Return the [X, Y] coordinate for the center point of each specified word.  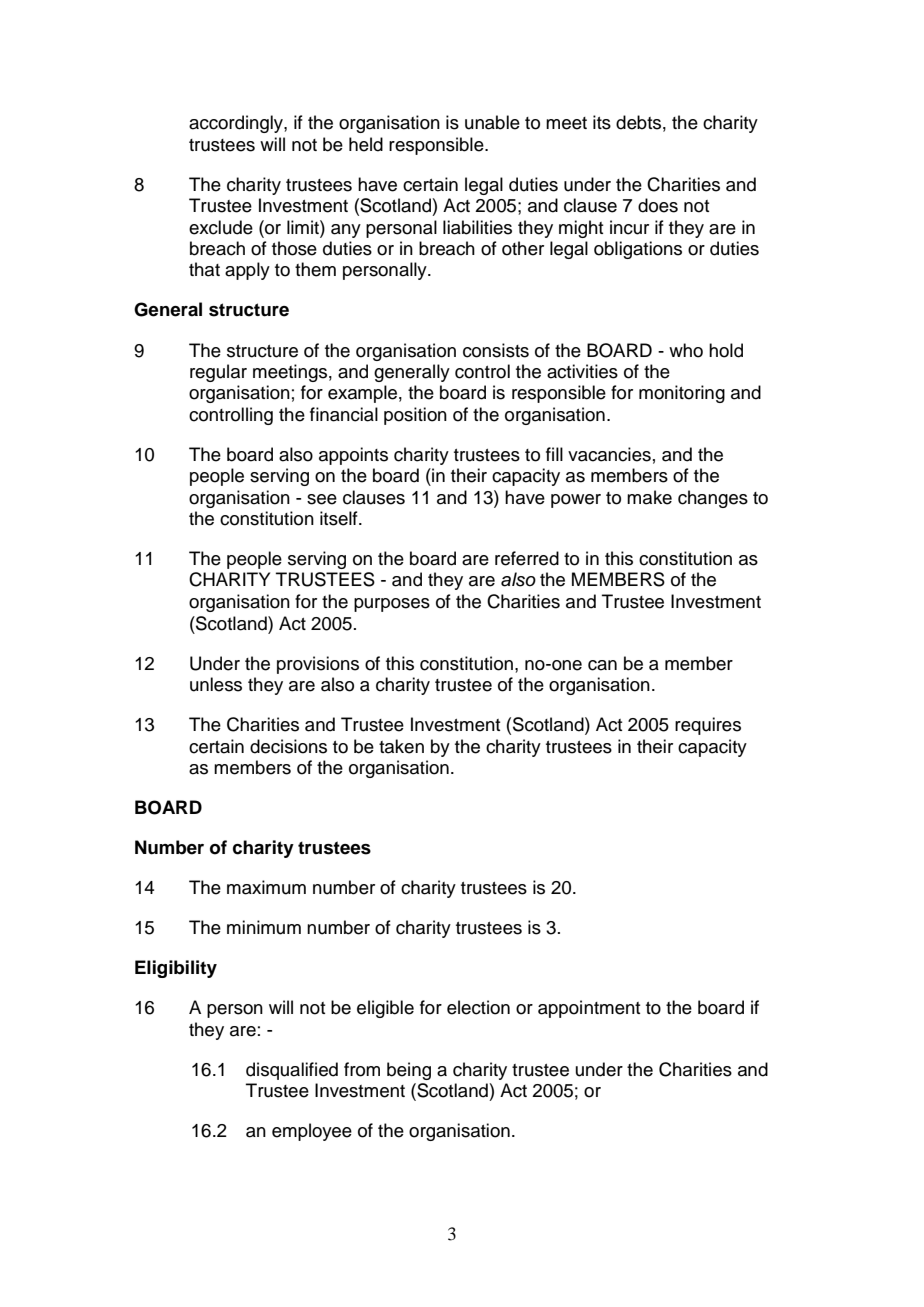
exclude [221, 227]
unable [492, 122]
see [322, 499]
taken [401, 746]
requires [708, 726]
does [658, 205]
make [649, 497]
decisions [288, 746]
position [415, 416]
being [409, 1071]
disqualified [292, 1071]
